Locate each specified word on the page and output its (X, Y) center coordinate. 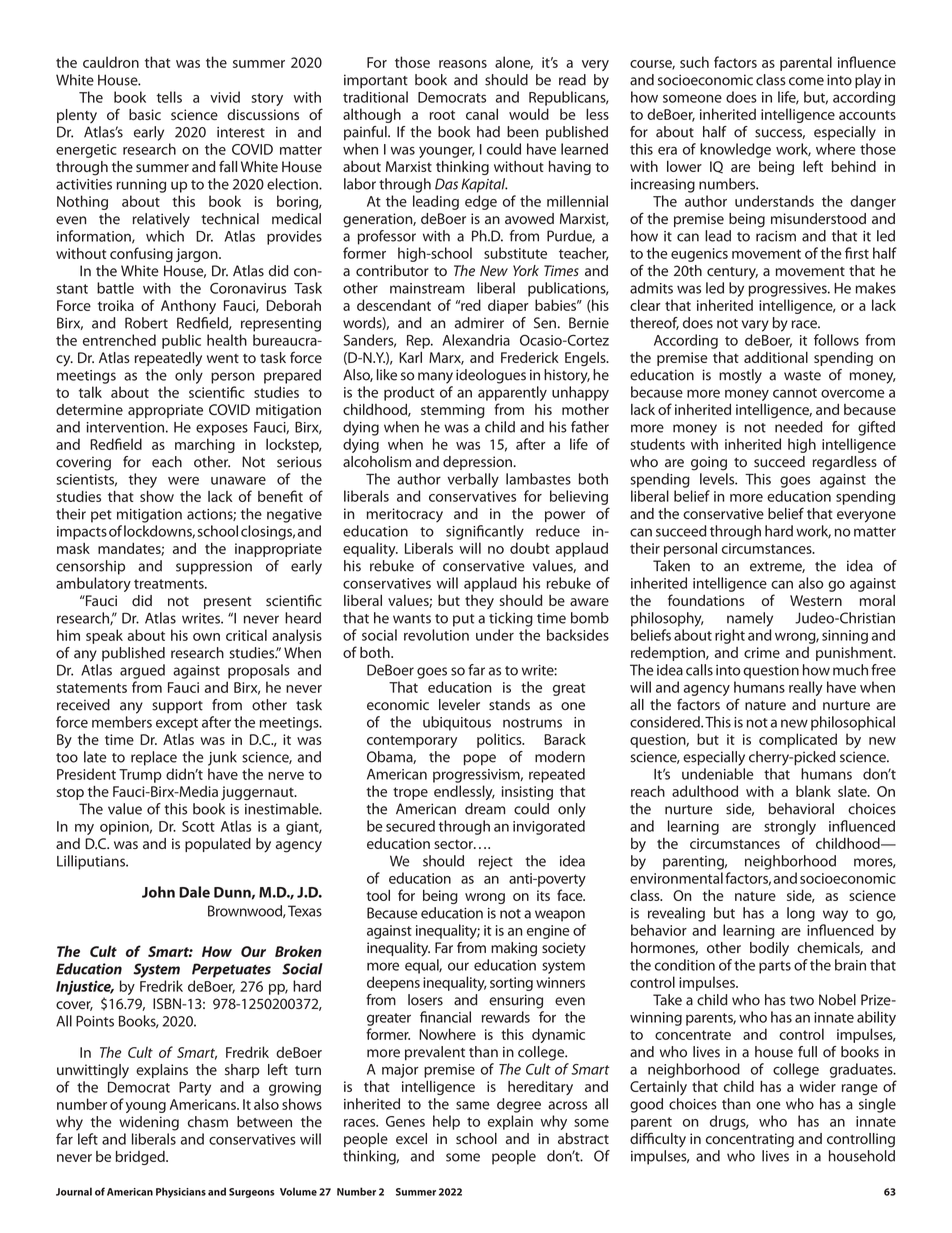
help (446, 1122)
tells (169, 97)
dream (485, 809)
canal (482, 114)
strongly (790, 827)
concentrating (750, 1140)
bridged (141, 1158)
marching (205, 445)
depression (477, 463)
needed (799, 427)
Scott (198, 826)
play (868, 81)
